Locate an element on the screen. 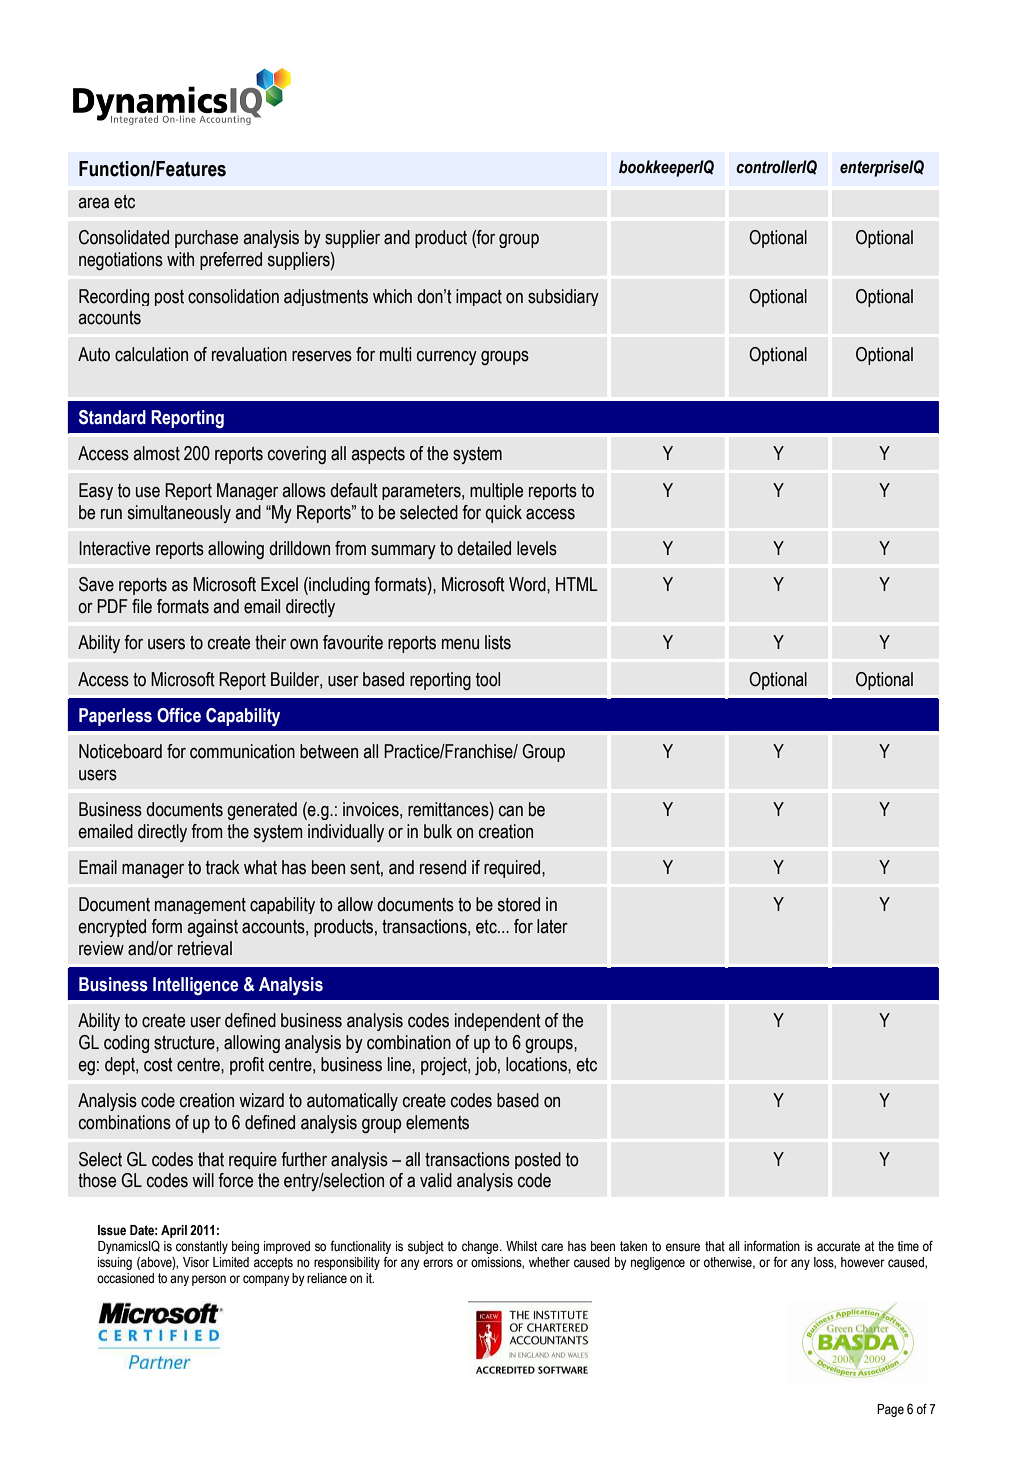 Image resolution: width=1034 pixels, height=1463 pixels. generated is located at coordinates (262, 811).
